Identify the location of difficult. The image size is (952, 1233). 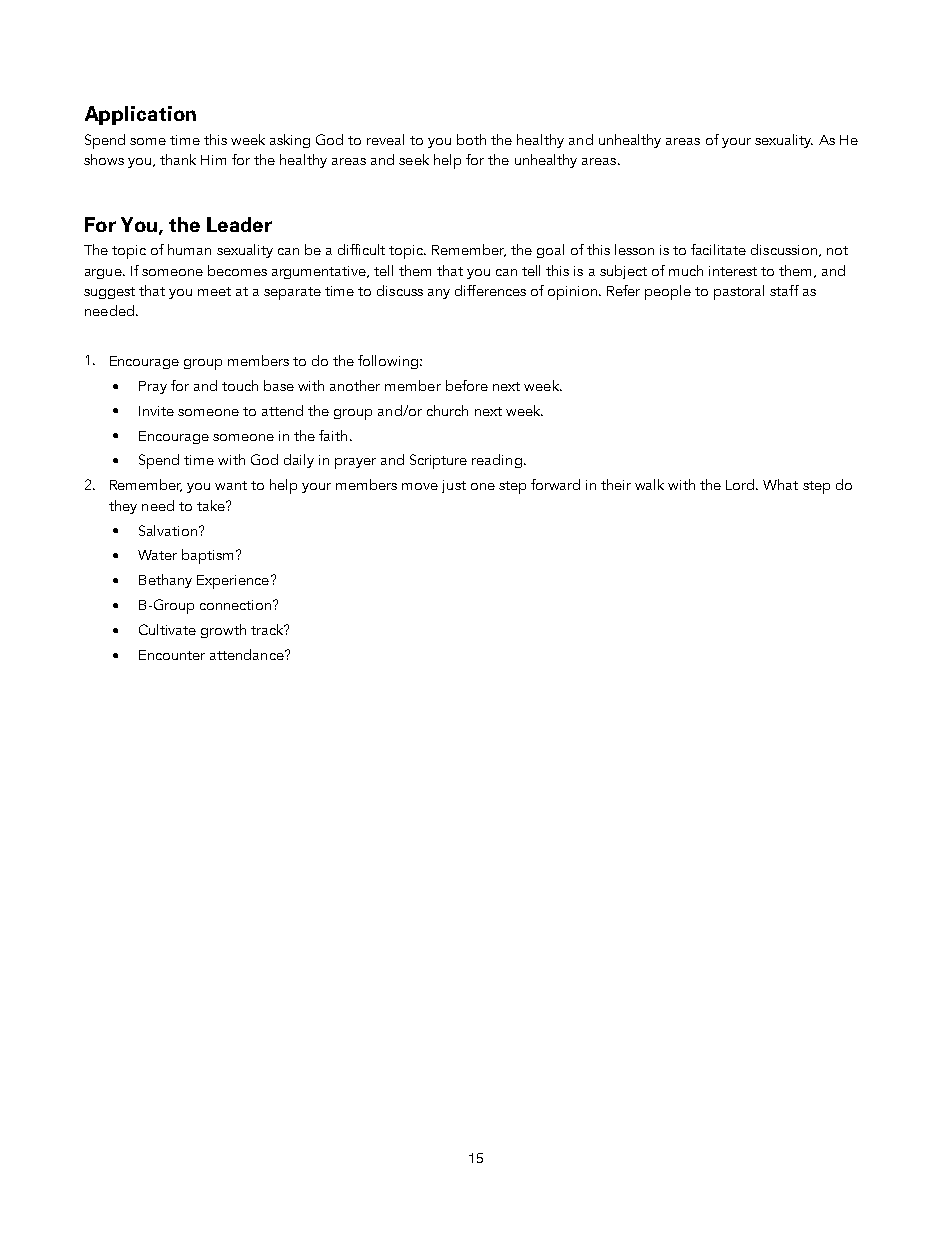
(361, 249).
